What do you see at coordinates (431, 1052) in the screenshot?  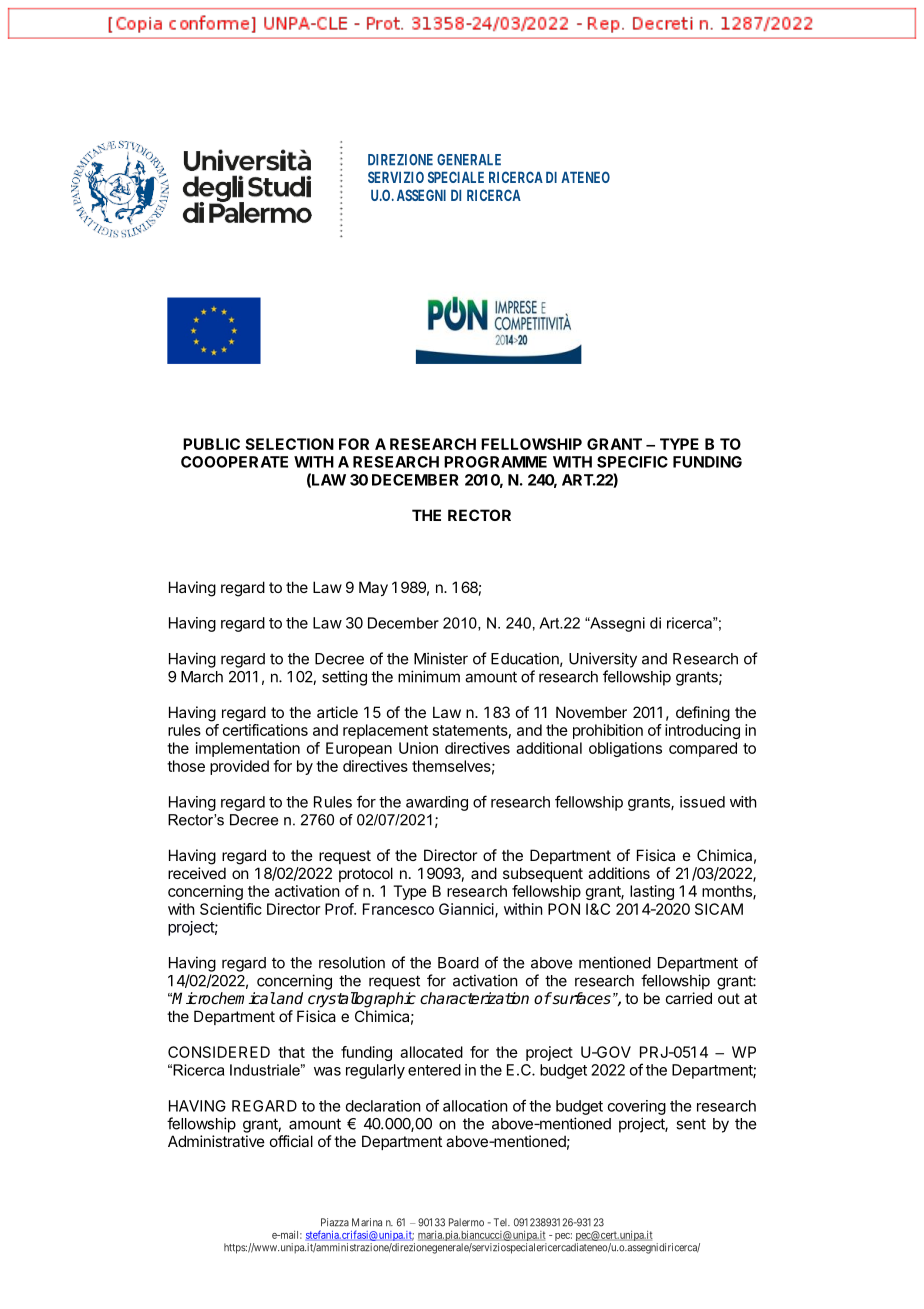 I see `allocated` at bounding box center [431, 1052].
